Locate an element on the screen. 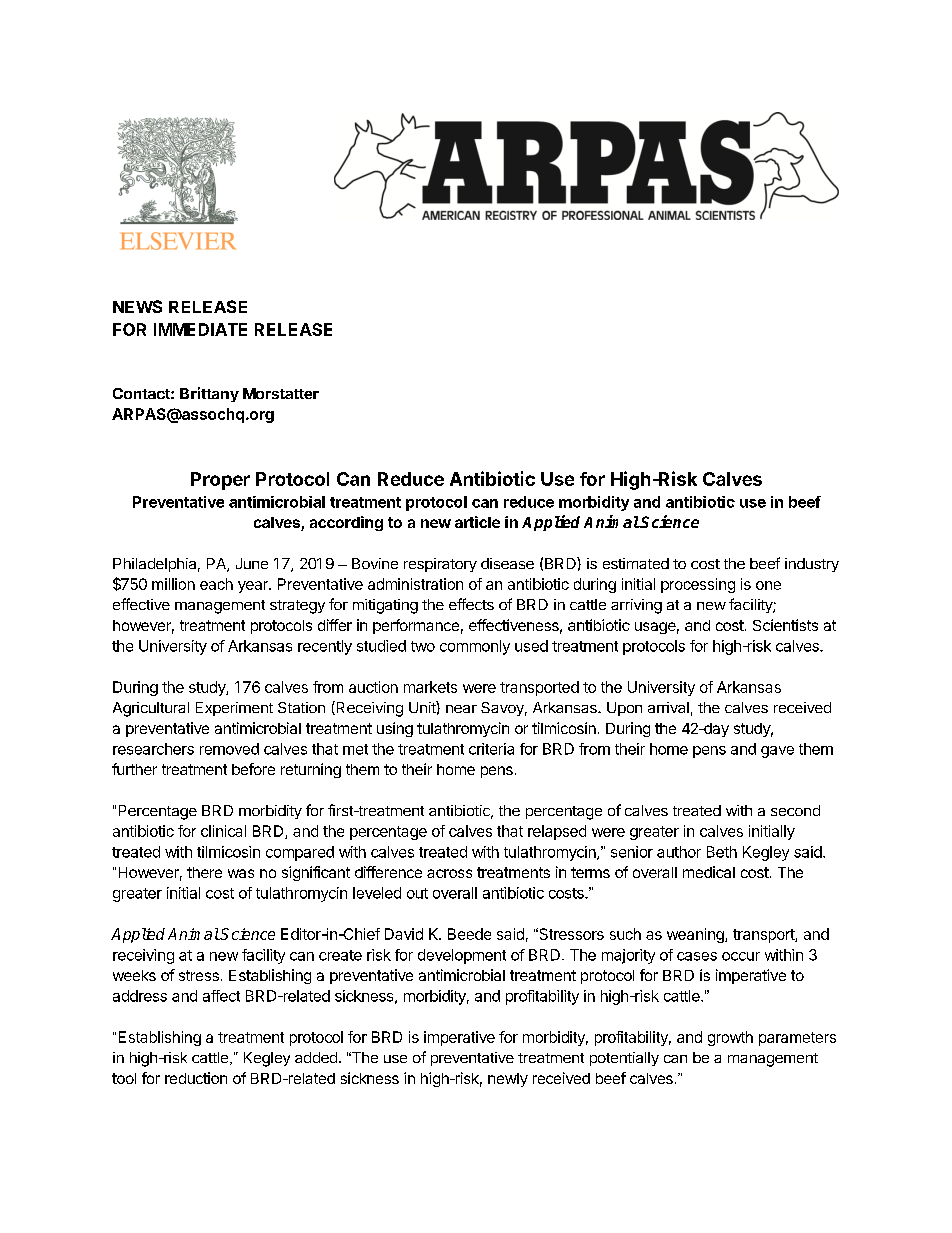 This screenshot has height=1233, width=952. there is located at coordinates (204, 872).
